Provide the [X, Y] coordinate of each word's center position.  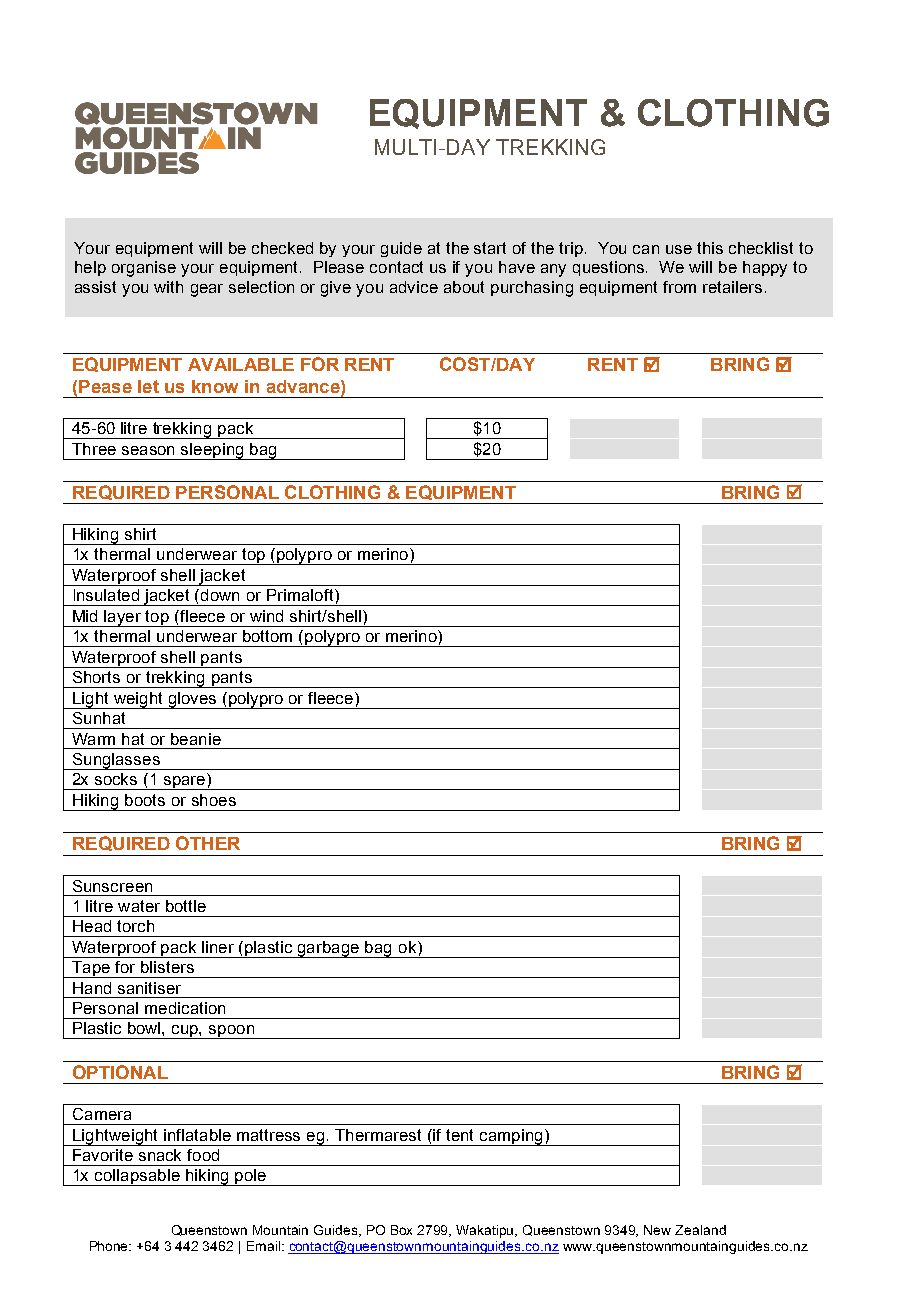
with [168, 287]
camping [511, 1137]
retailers [732, 287]
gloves [192, 700]
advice [414, 287]
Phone [110, 1246]
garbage [329, 949]
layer [123, 618]
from [679, 287]
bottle [186, 906]
